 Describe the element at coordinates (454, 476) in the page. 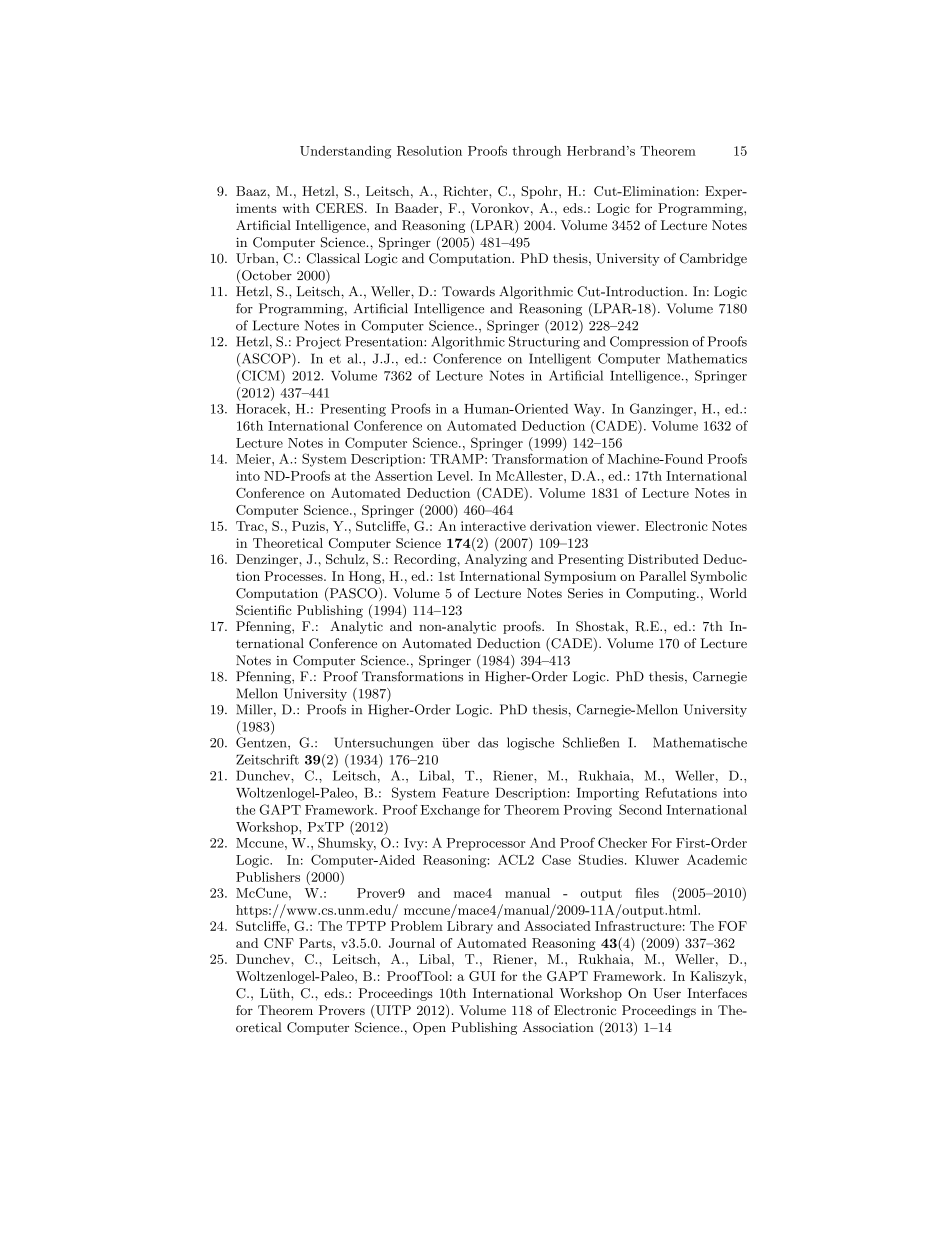

I see `Level` at that location.
